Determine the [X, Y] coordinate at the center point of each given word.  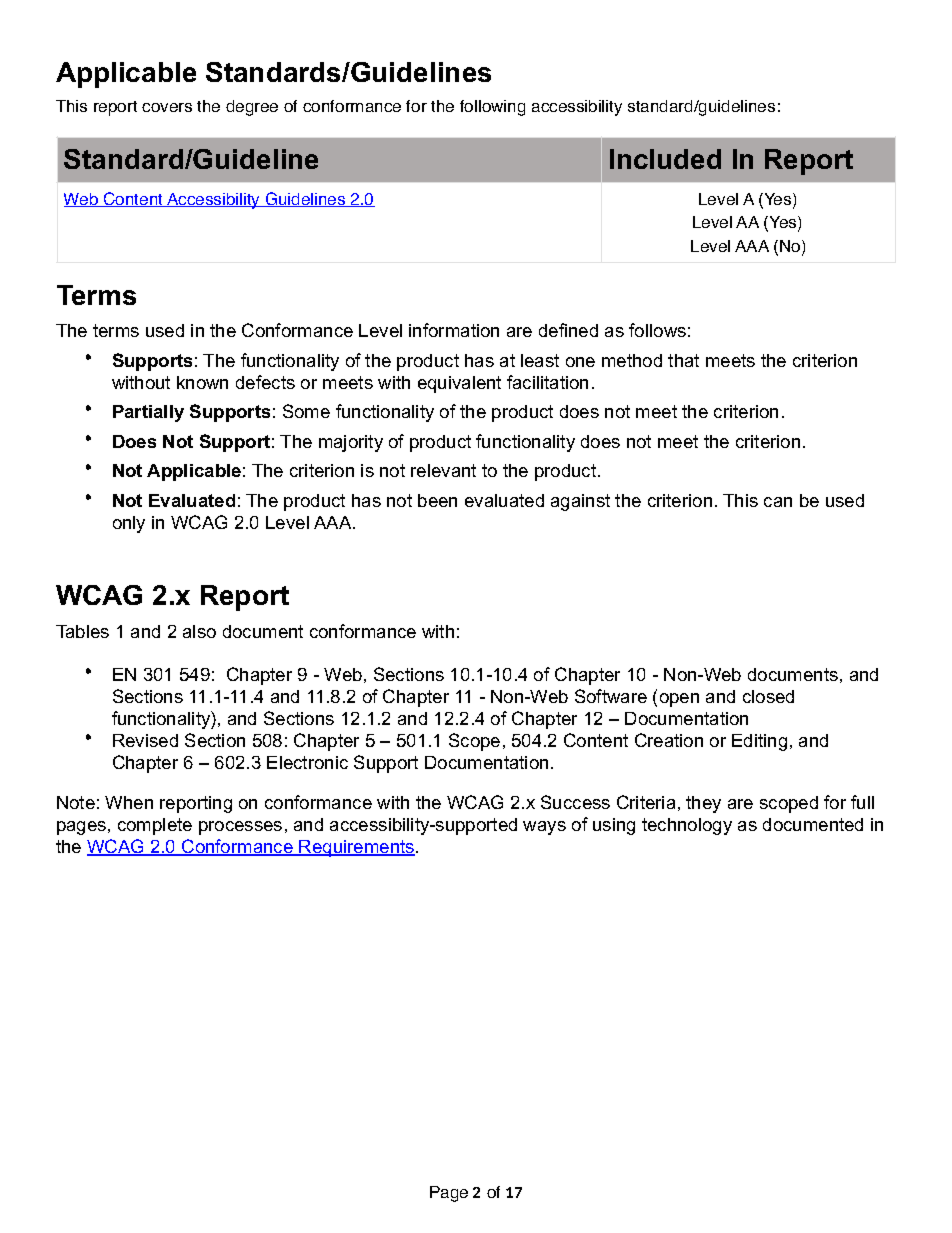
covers [167, 107]
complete [155, 826]
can [778, 502]
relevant [443, 470]
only [129, 524]
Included [665, 159]
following [492, 108]
